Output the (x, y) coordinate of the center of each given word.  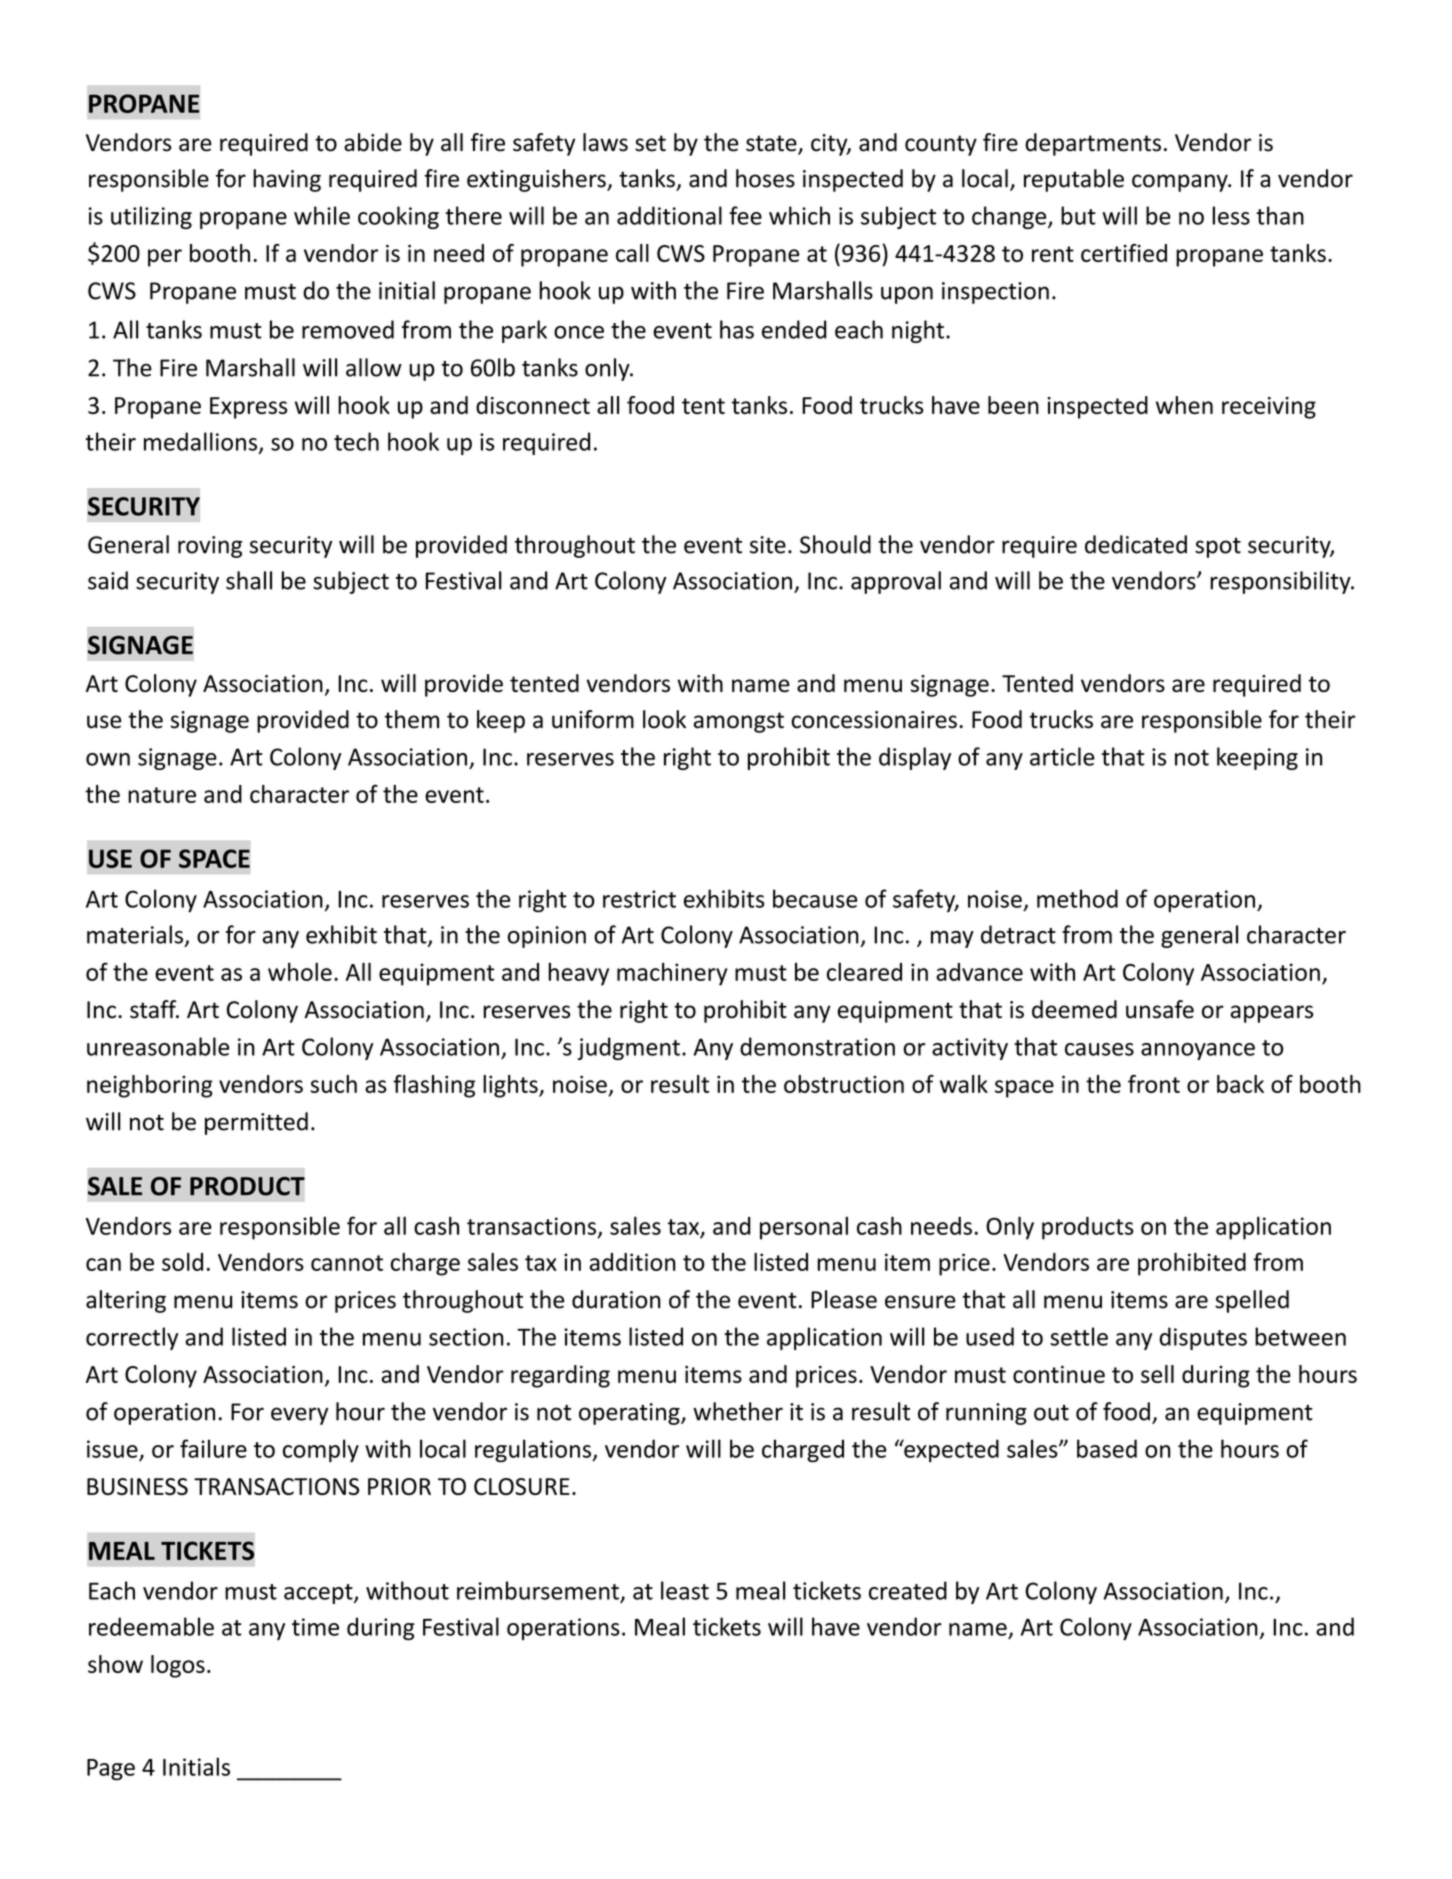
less (1231, 215)
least (685, 1590)
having (287, 180)
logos (178, 1666)
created (908, 1590)
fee (745, 215)
